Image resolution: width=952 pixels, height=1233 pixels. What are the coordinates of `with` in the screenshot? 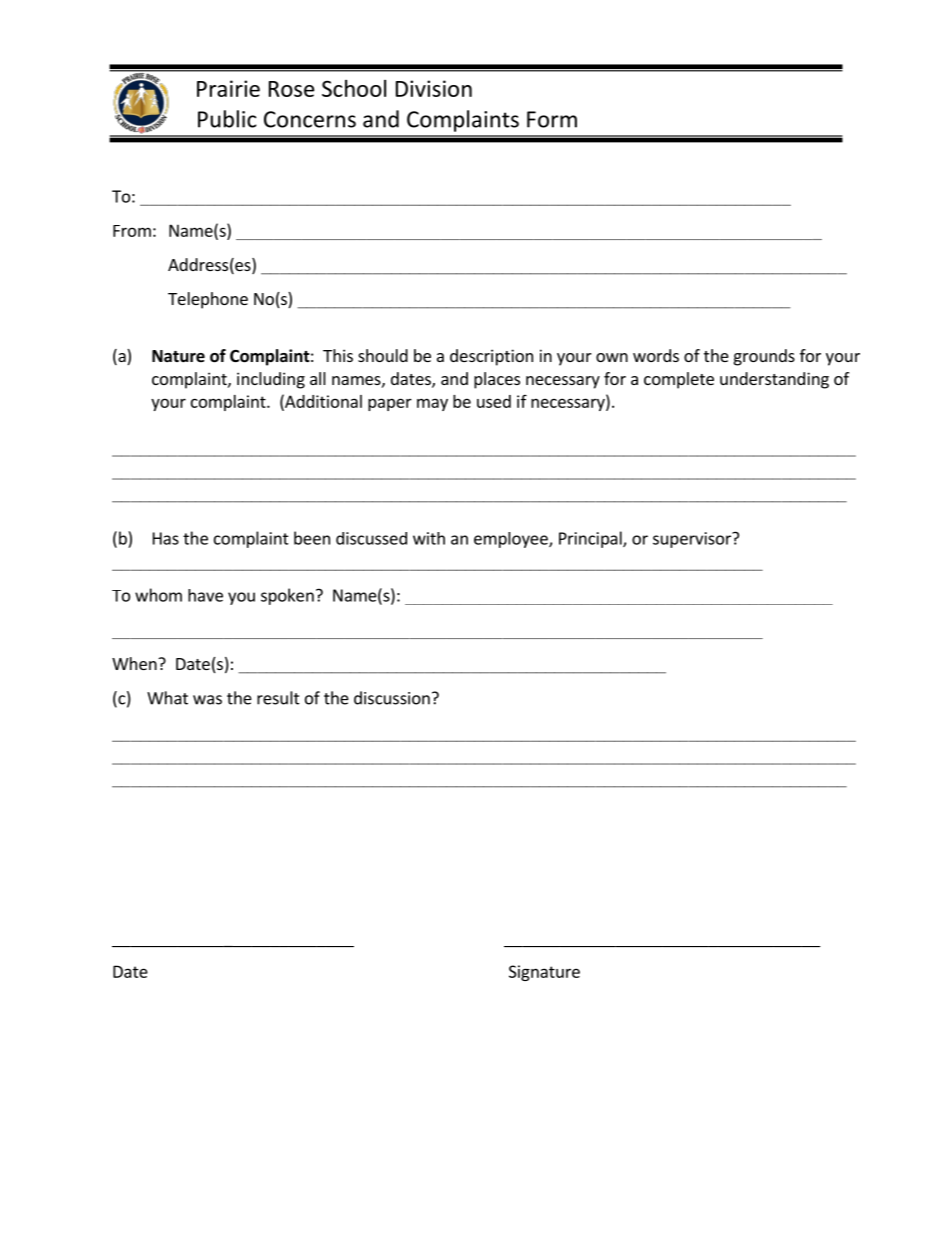 It's located at (429, 538).
